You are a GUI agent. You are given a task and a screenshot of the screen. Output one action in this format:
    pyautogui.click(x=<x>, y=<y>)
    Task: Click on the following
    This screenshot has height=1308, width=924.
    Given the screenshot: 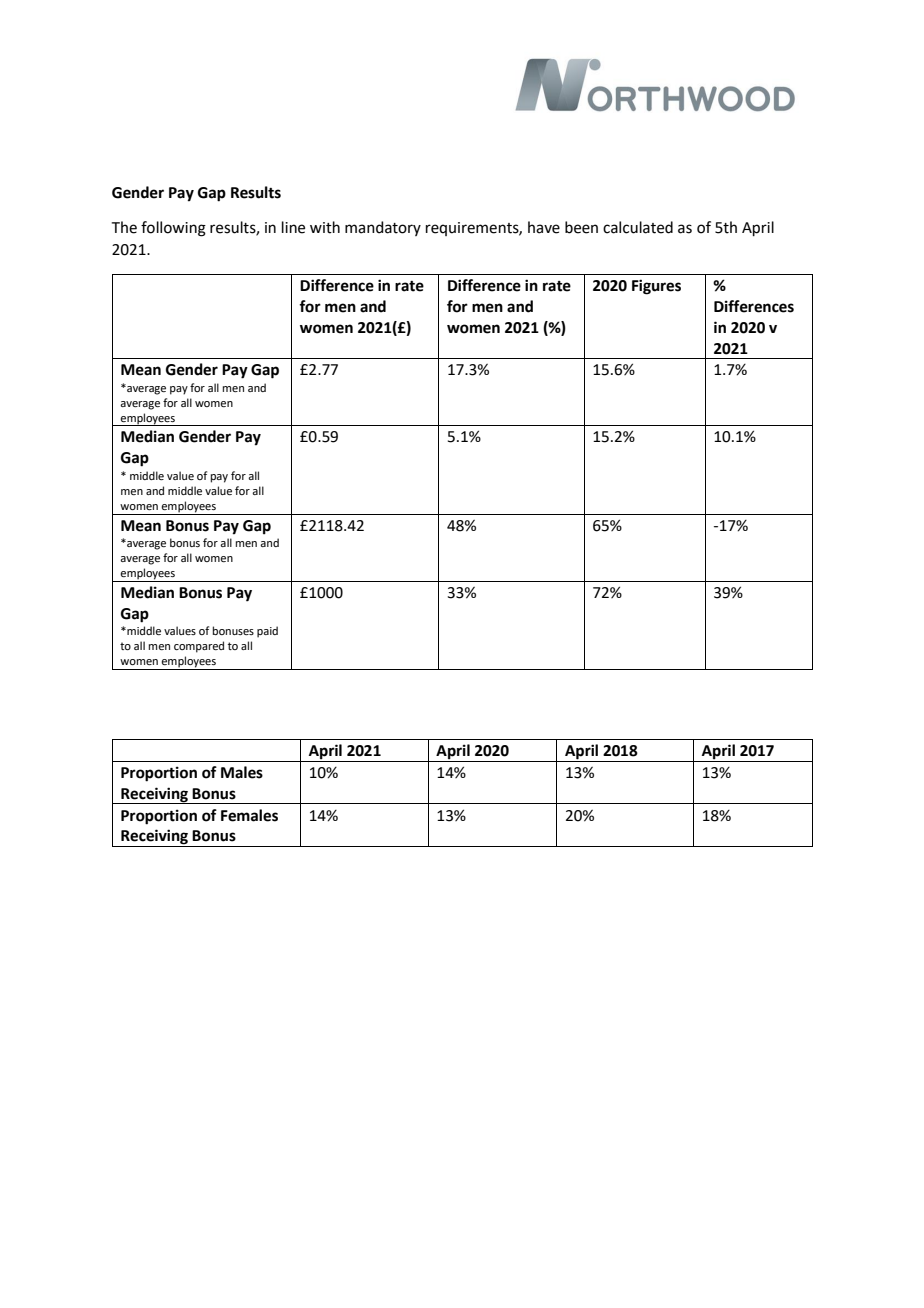 What is the action you would take?
    pyautogui.click(x=173, y=229)
